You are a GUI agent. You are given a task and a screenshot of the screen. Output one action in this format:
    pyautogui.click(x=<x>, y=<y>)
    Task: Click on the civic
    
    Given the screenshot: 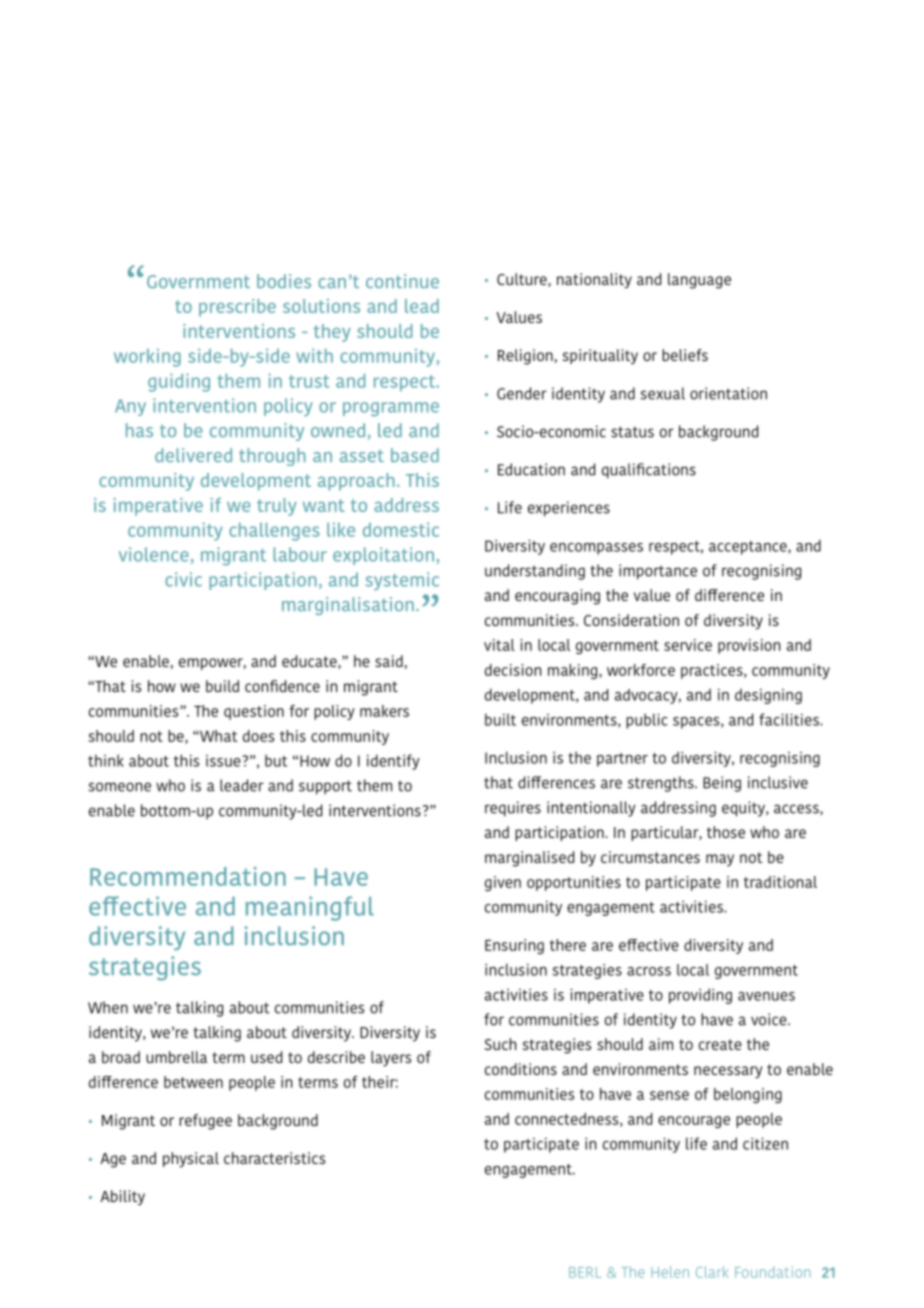 What is the action you would take?
    pyautogui.click(x=183, y=579)
